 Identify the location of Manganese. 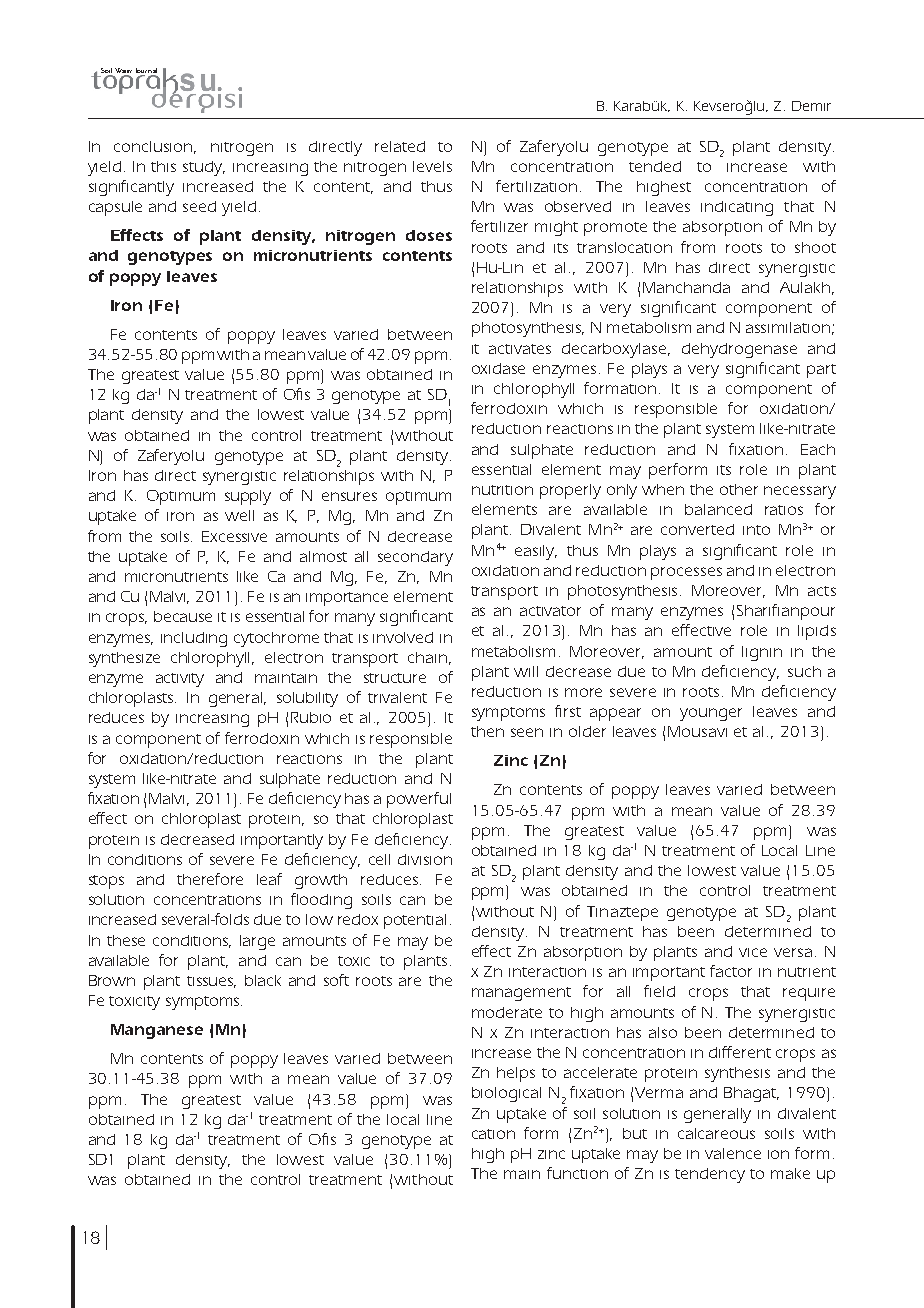
(157, 1031).
